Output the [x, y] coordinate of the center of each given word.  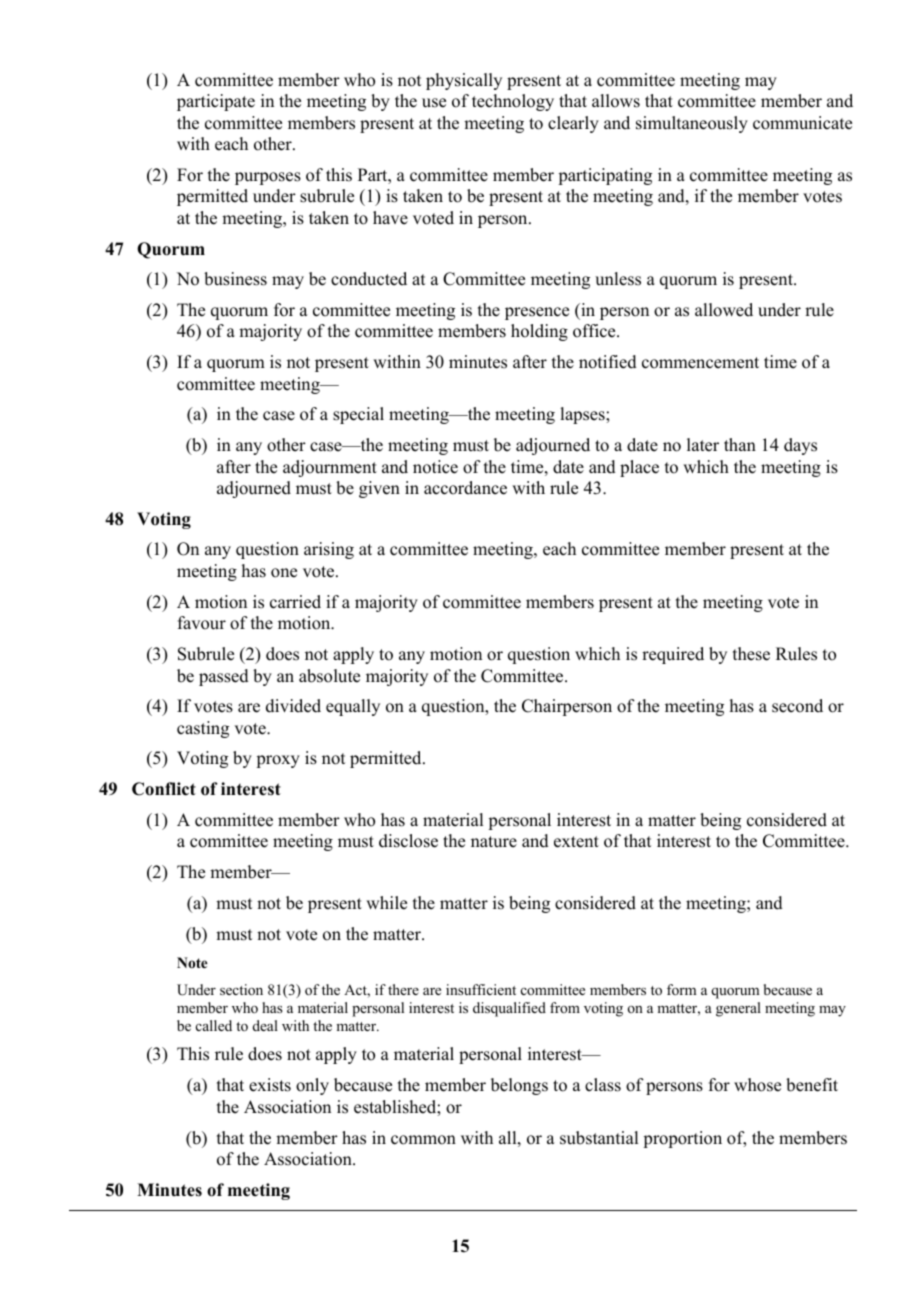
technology [513, 102]
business [235, 279]
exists [270, 1085]
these [751, 654]
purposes [268, 178]
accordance [465, 488]
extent [576, 842]
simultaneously [692, 124]
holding [539, 332]
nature [494, 842]
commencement [700, 363]
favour [202, 623]
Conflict [164, 789]
